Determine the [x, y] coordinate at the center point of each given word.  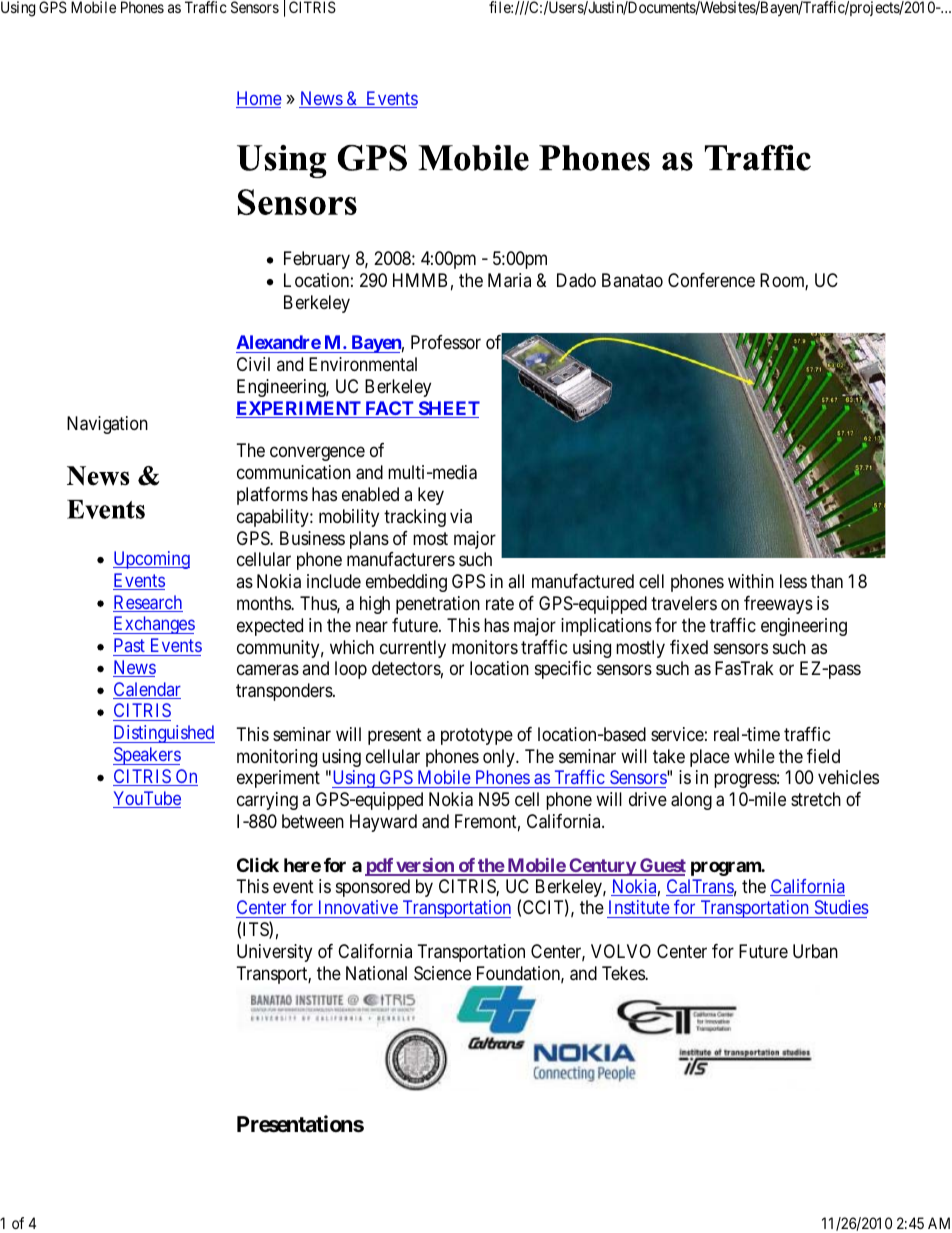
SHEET [448, 409]
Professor [446, 342]
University [274, 953]
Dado [576, 280]
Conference [711, 280]
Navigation [107, 425]
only [500, 758]
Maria [509, 280]
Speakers [147, 756]
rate [500, 603]
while [754, 756]
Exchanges [154, 625]
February [317, 260]
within [751, 581]
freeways [778, 605]
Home [259, 99]
